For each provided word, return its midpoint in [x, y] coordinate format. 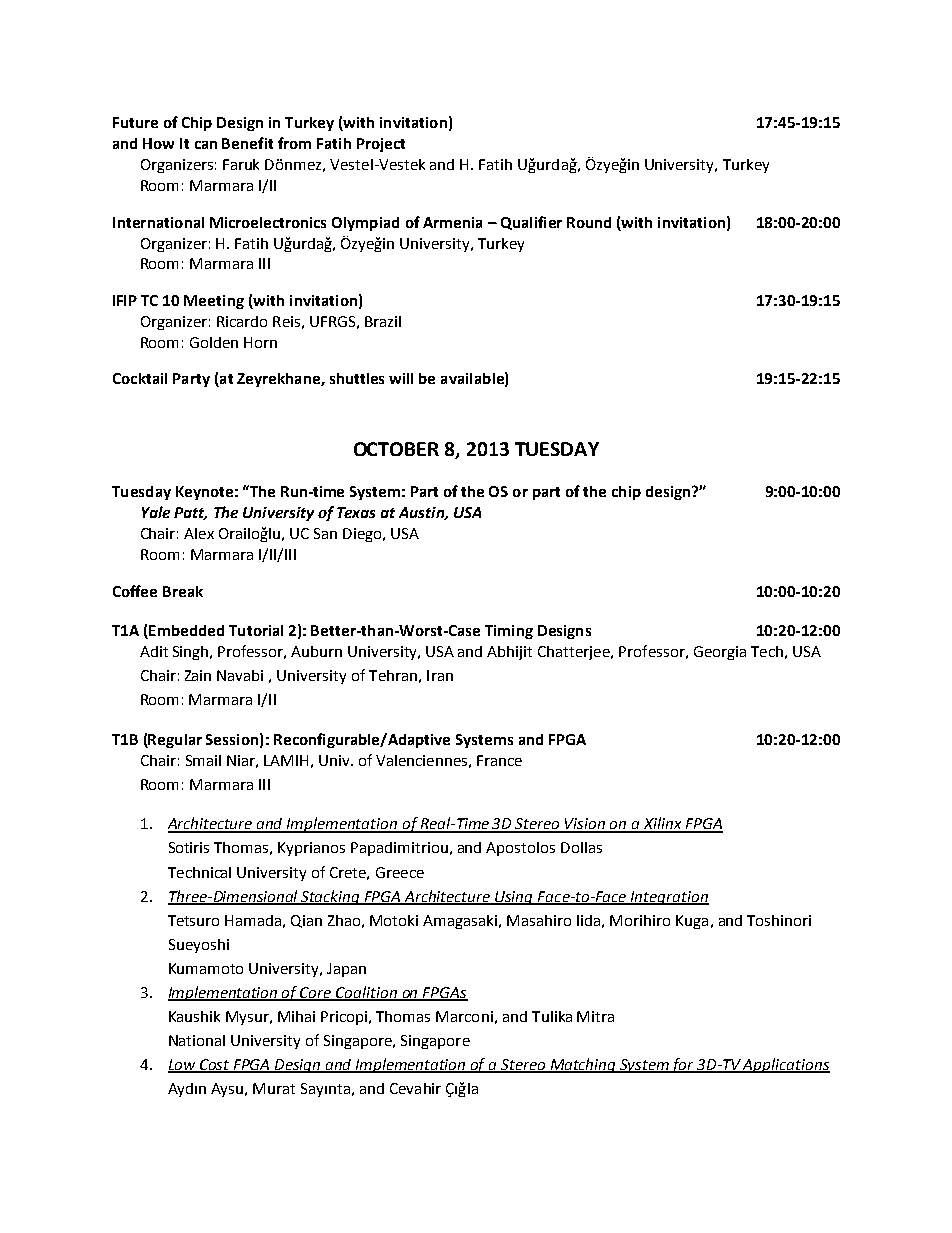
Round [589, 222]
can [206, 145]
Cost [215, 1065]
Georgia [720, 653]
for [683, 1065]
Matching [583, 1065]
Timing [509, 632]
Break [183, 591]
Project [381, 145]
